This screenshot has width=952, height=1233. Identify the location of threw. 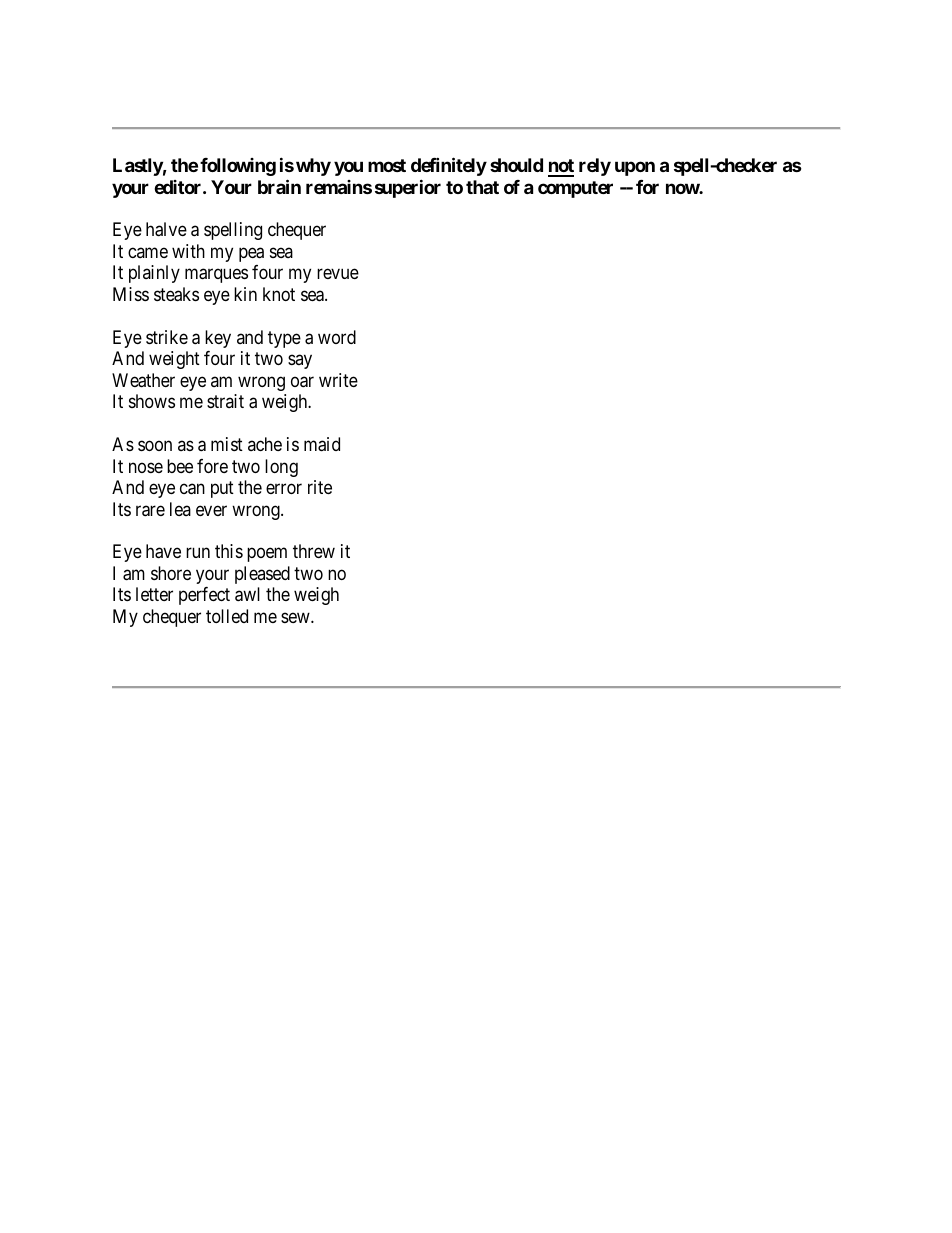
(314, 551).
